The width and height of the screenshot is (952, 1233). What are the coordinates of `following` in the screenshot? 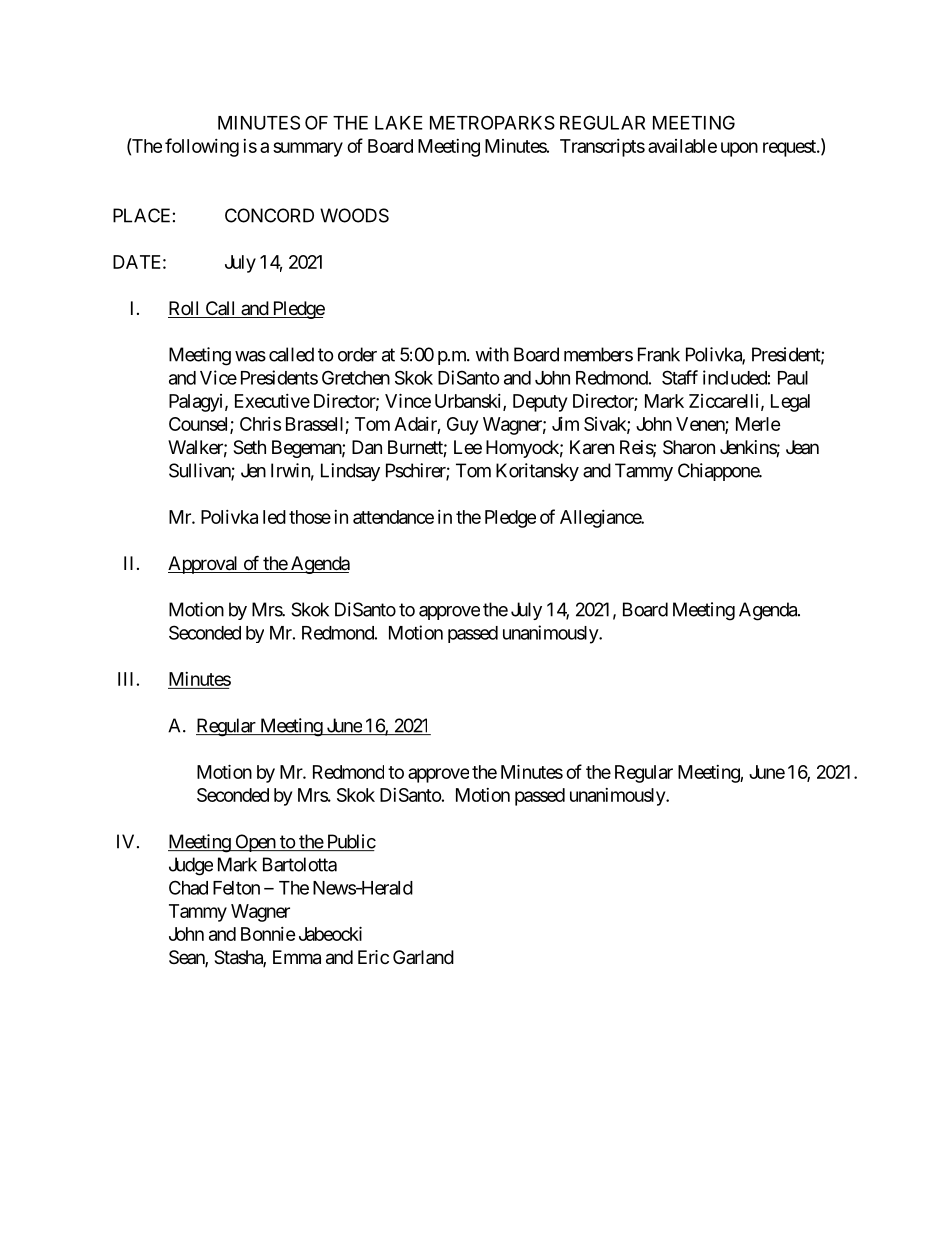 It's located at (202, 147).
